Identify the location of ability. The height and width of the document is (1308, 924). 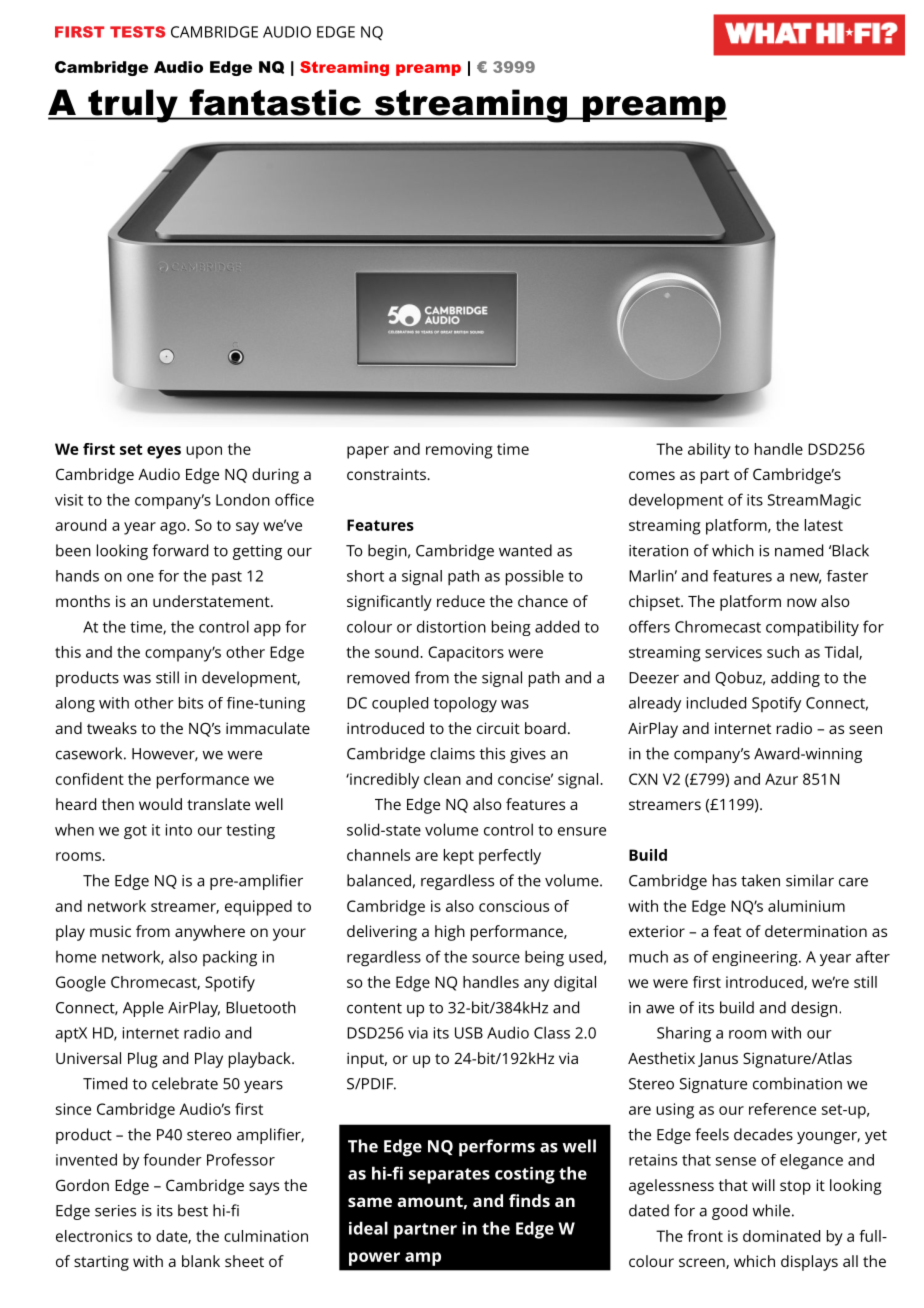
(709, 451).
